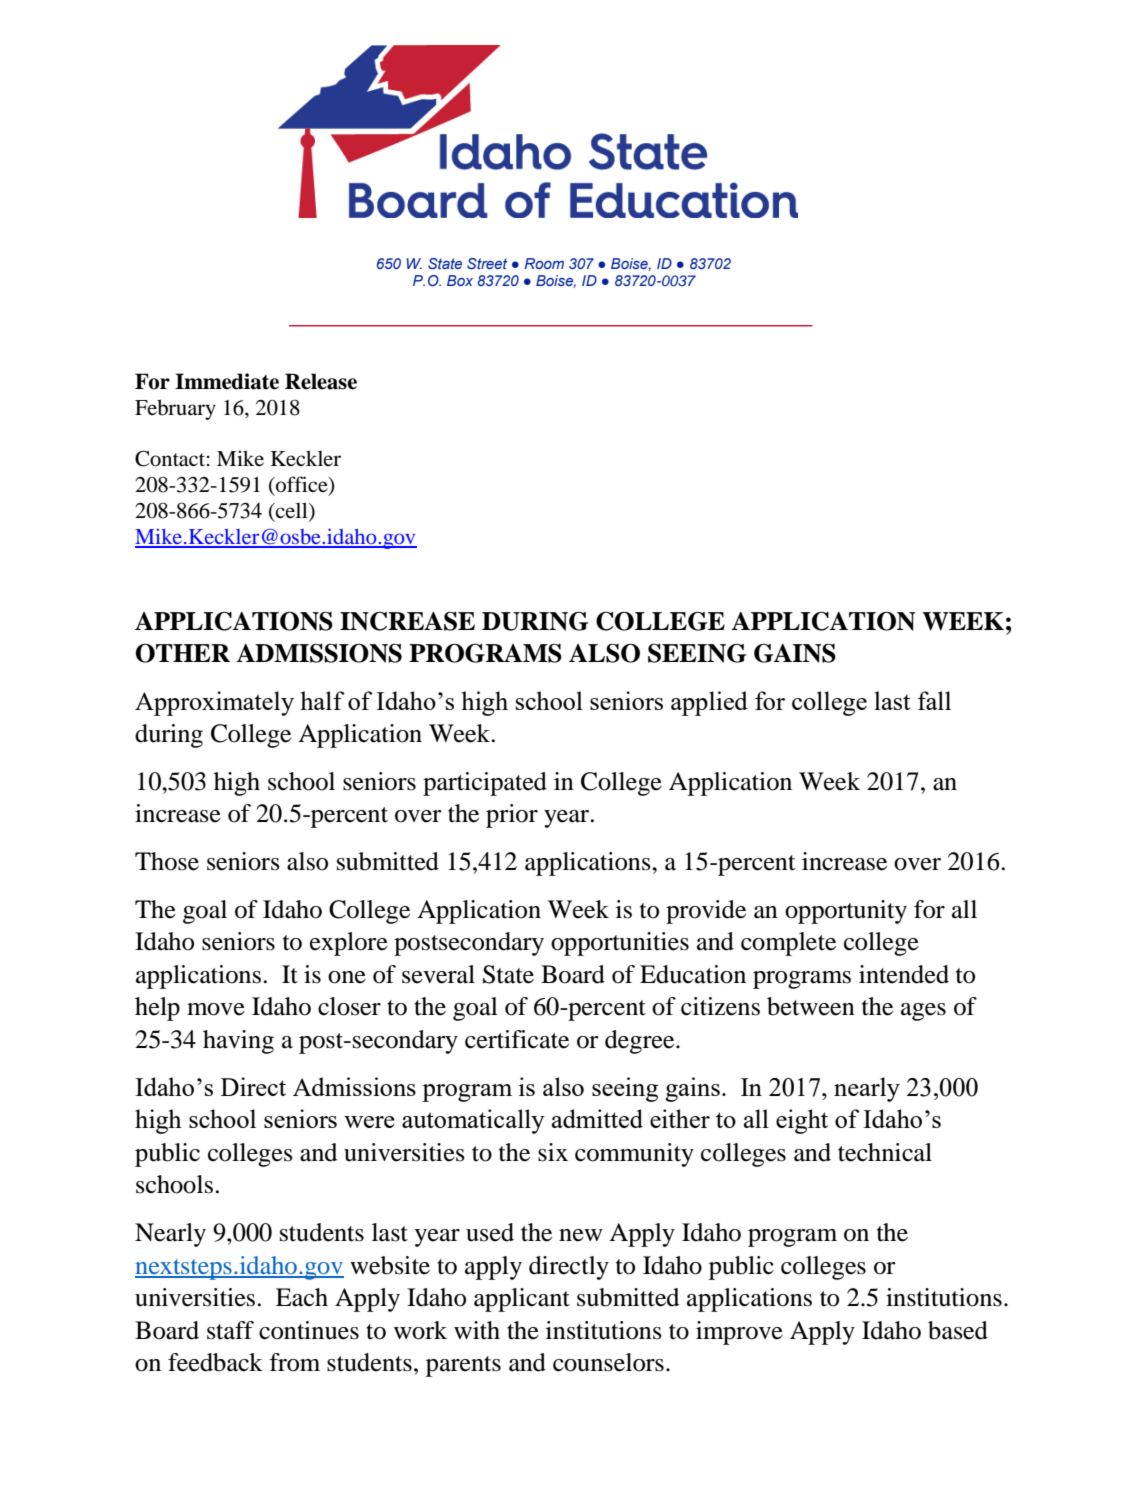  Describe the element at coordinates (227, 381) in the image. I see `Immediate` at that location.
